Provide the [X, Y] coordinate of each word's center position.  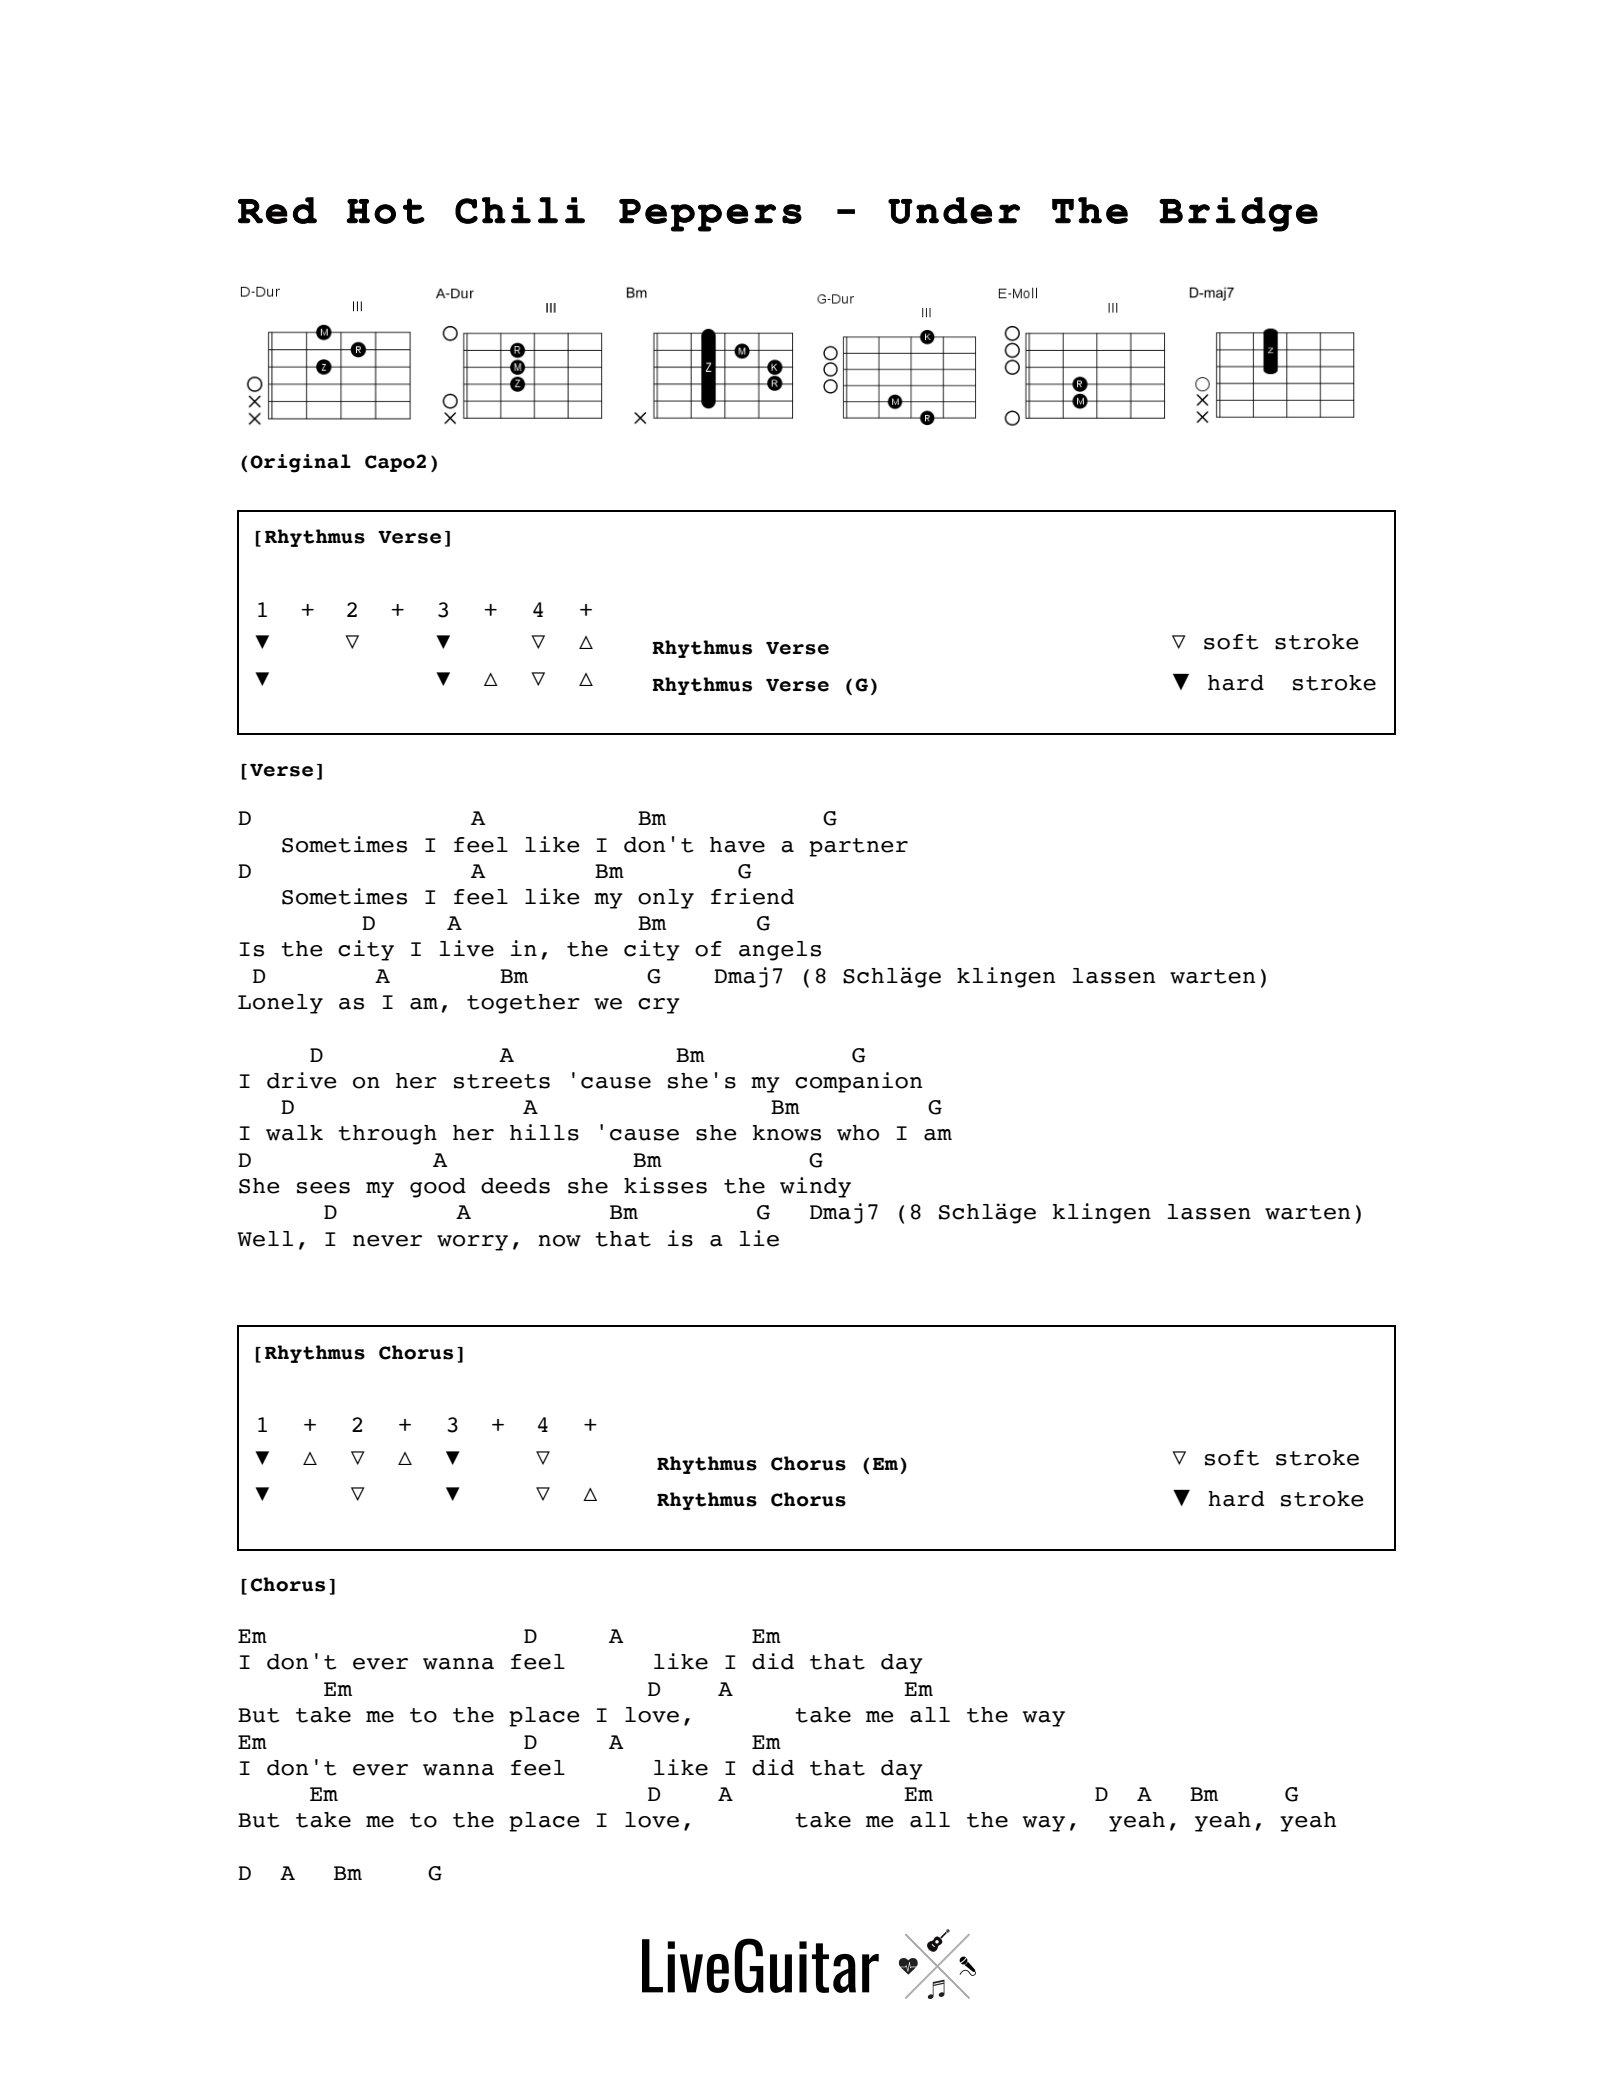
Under [954, 210]
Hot [385, 211]
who [858, 1133]
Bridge [1238, 214]
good [438, 1188]
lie [759, 1238]
